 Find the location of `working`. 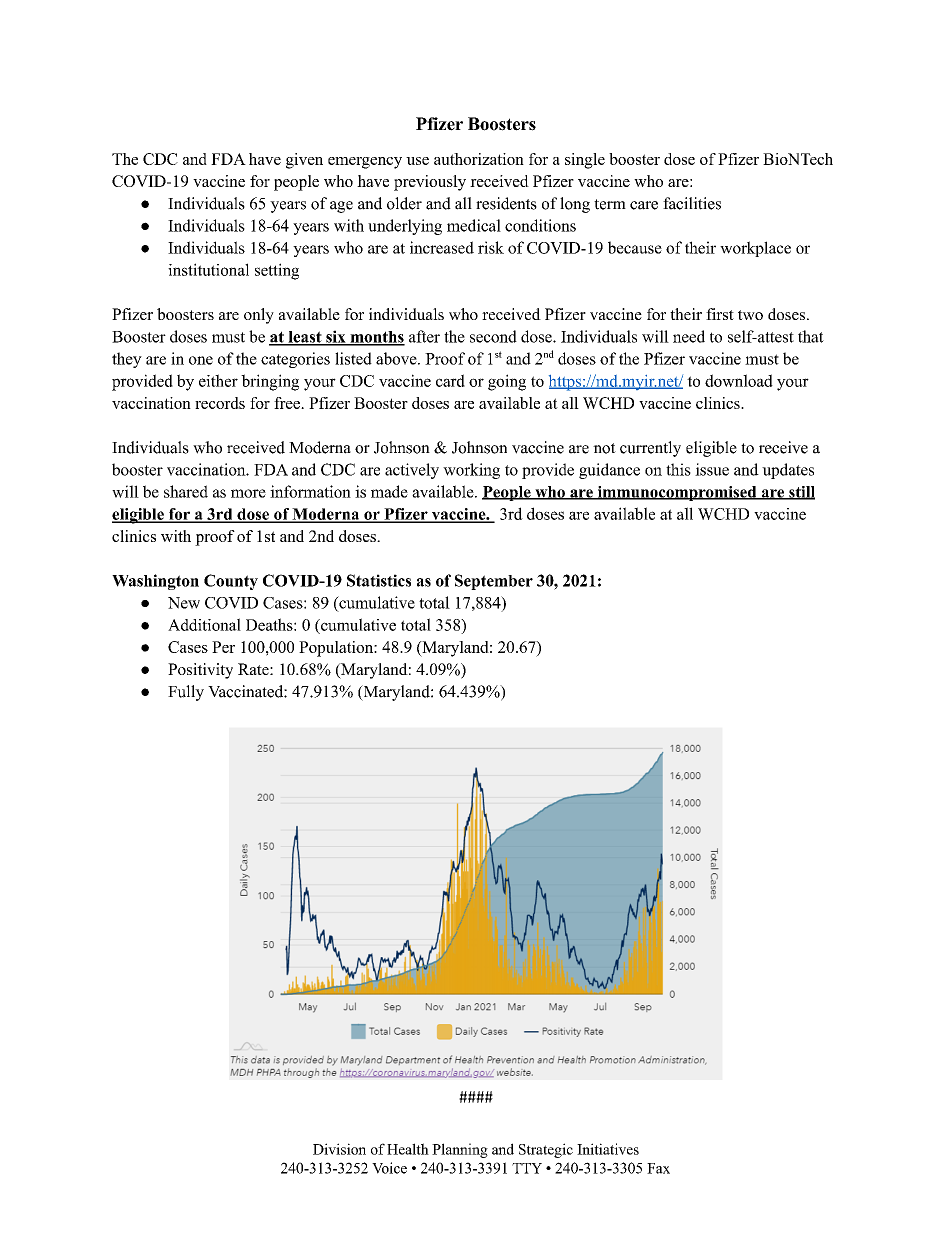

working is located at coordinates (471, 471).
